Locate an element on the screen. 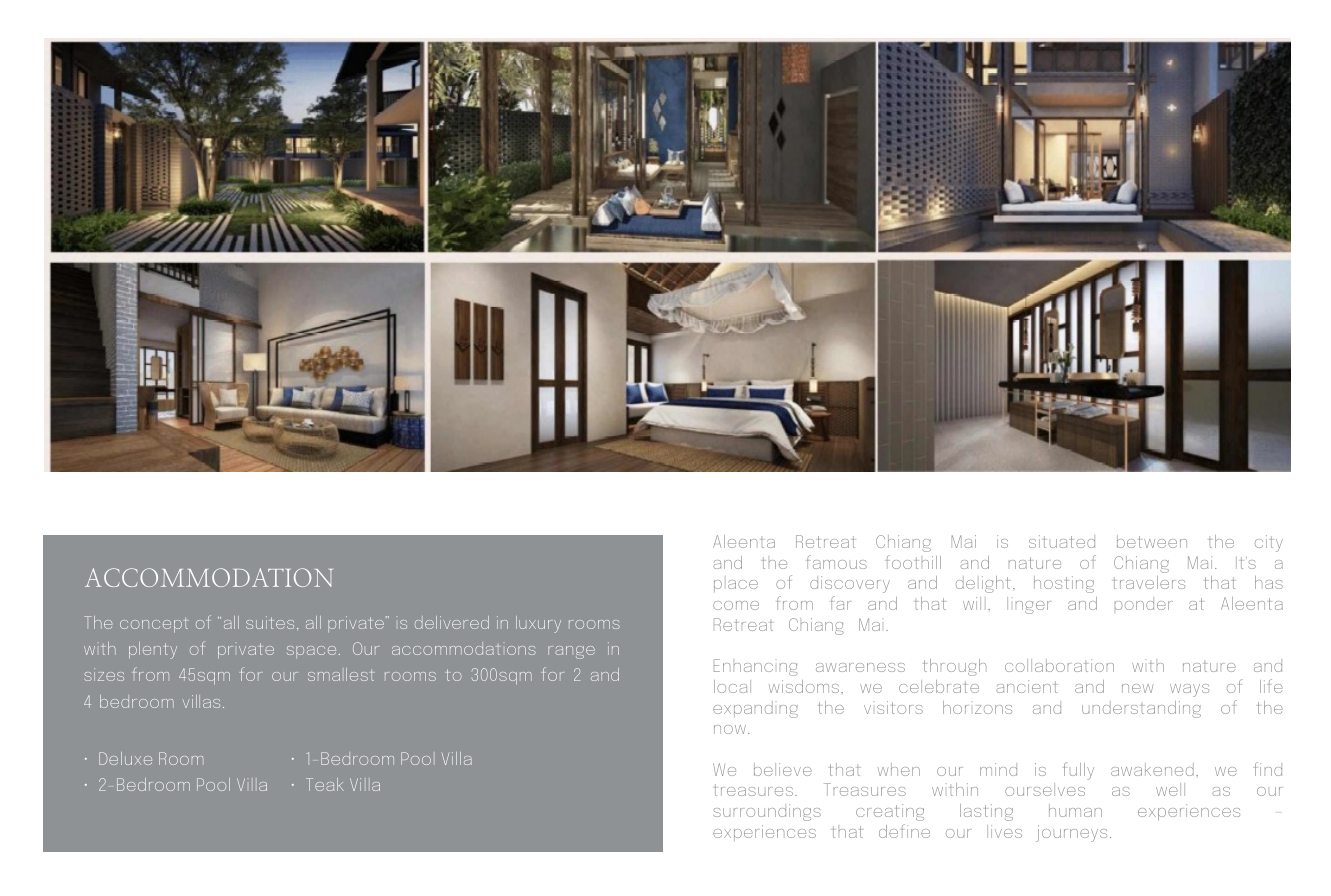 The width and height of the screenshot is (1331, 896). surroundings is located at coordinates (767, 812).
